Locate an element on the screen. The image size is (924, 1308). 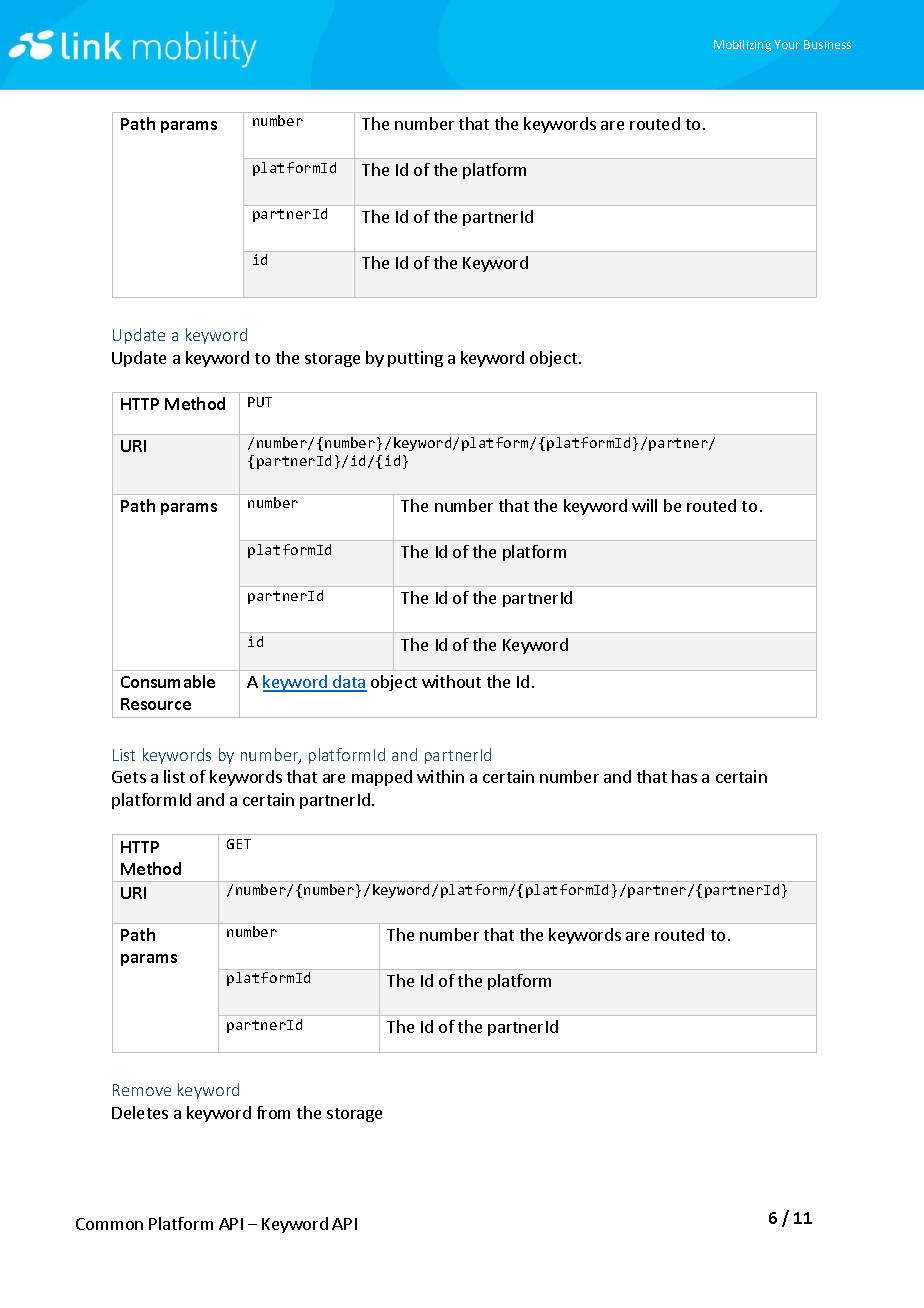
Mobilizing is located at coordinates (742, 46).
